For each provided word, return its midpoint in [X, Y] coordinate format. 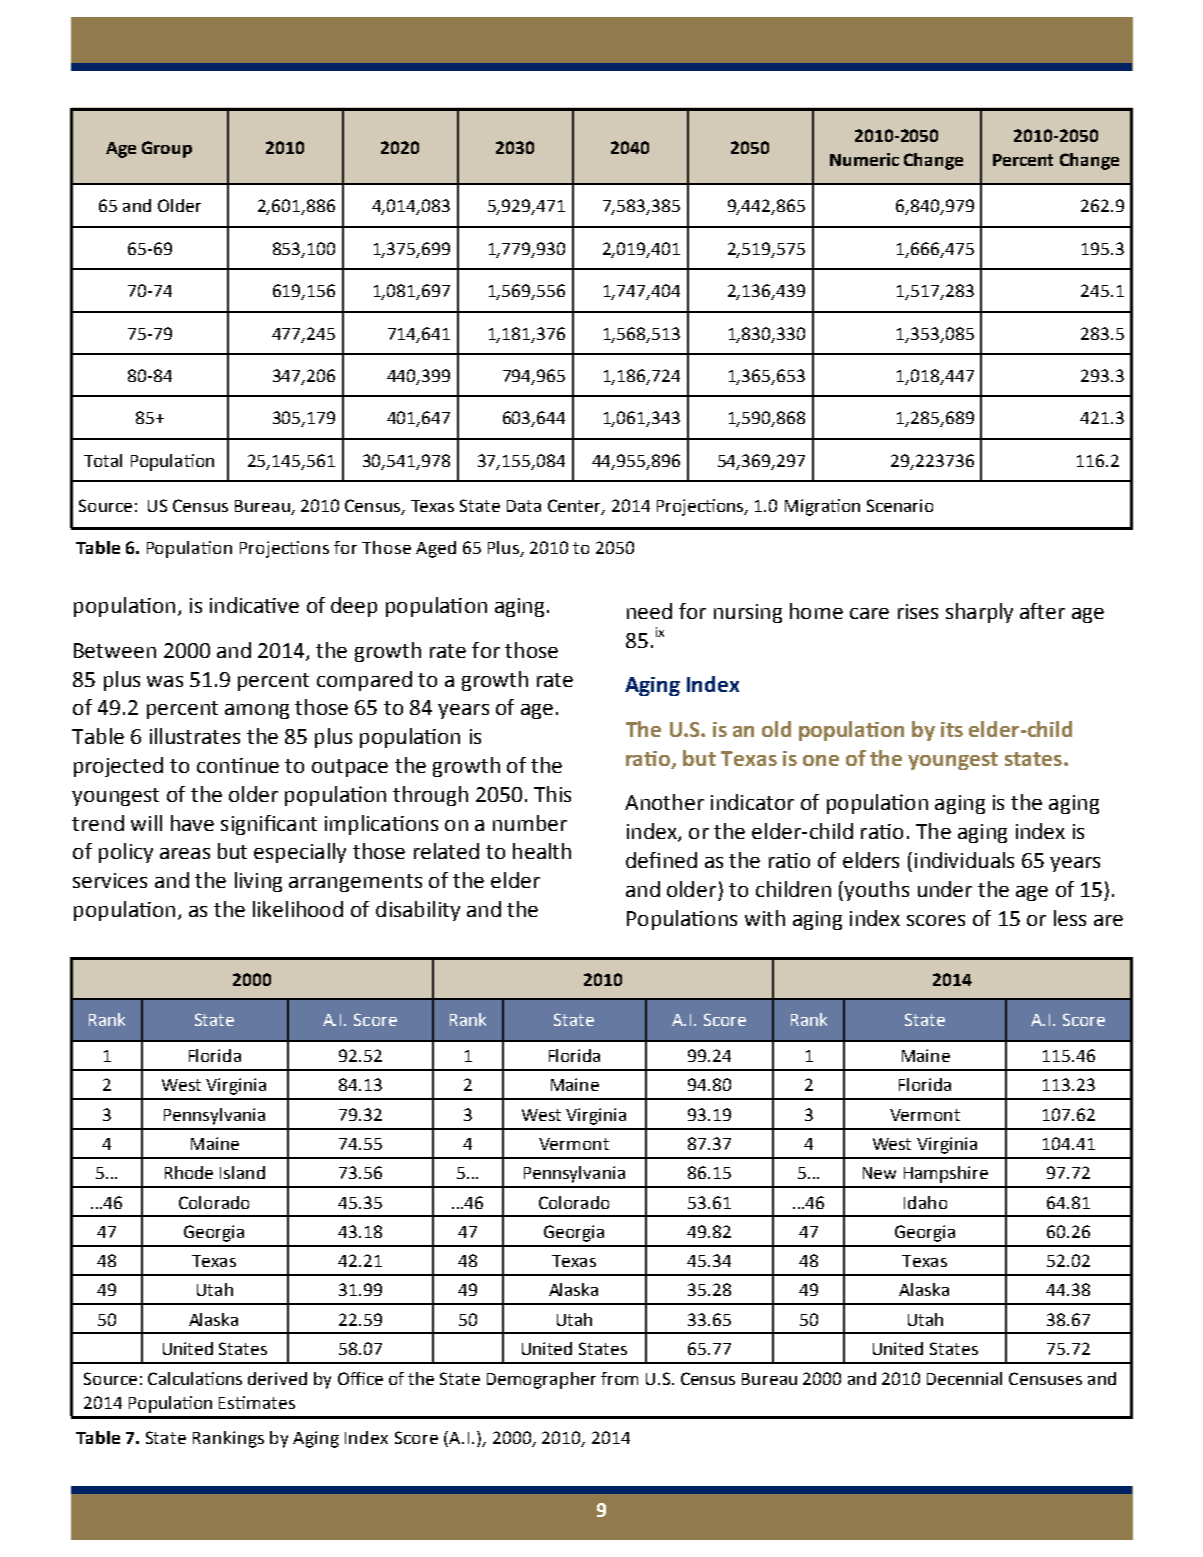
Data [524, 506]
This [552, 794]
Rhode [189, 1172]
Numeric [864, 159]
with [765, 918]
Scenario [900, 505]
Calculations [195, 1378]
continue [238, 765]
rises [918, 611]
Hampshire [946, 1174]
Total [103, 460]
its [952, 729]
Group [167, 149]
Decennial [964, 1378]
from [619, 1378]
